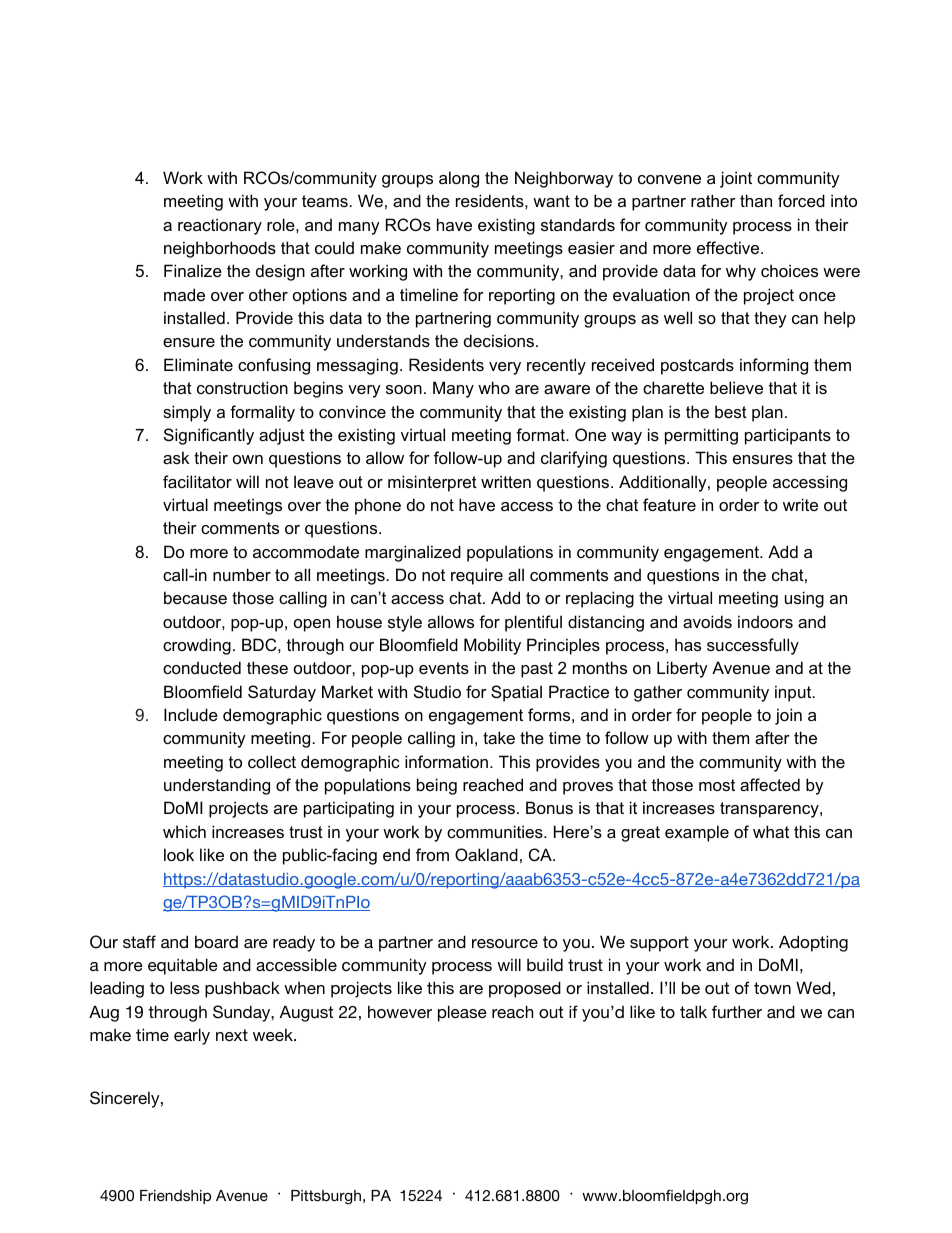 Image resolution: width=952 pixels, height=1233 pixels. I want to click on Friendship, so click(175, 1197).
